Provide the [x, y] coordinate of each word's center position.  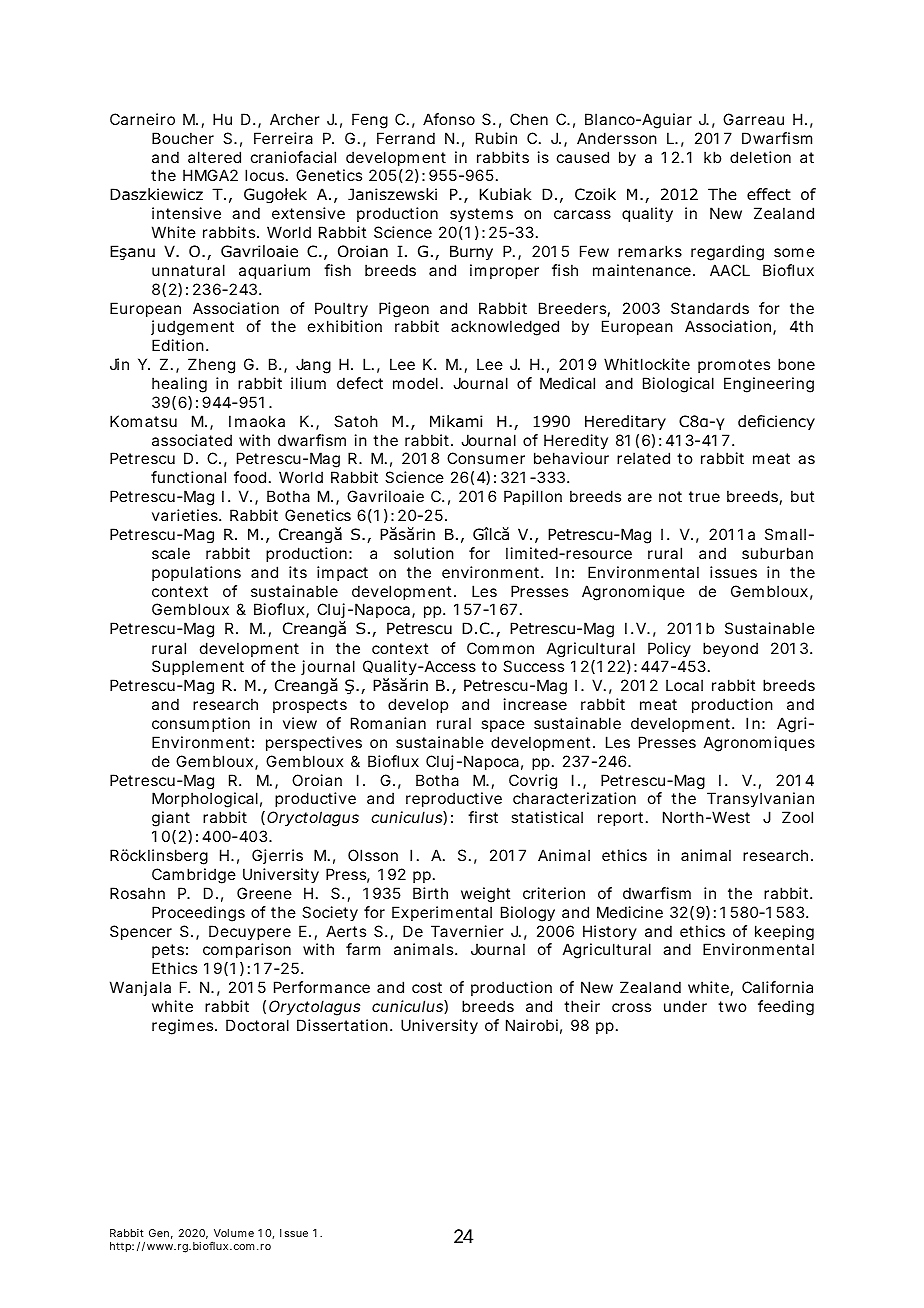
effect [769, 194]
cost [427, 987]
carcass [582, 214]
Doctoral [257, 1025]
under [685, 1006]
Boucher [183, 138]
